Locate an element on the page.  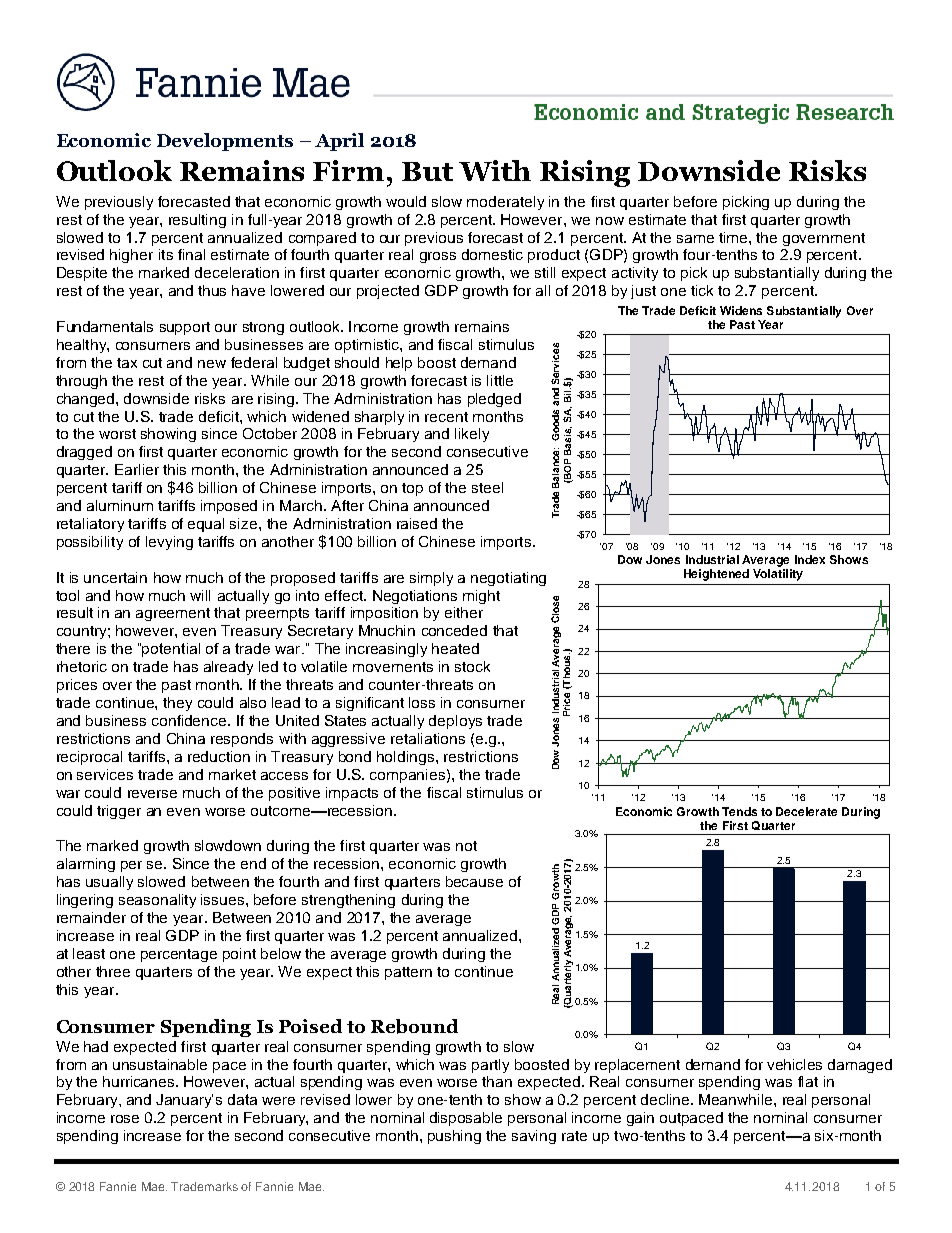
rose is located at coordinates (125, 1119).
